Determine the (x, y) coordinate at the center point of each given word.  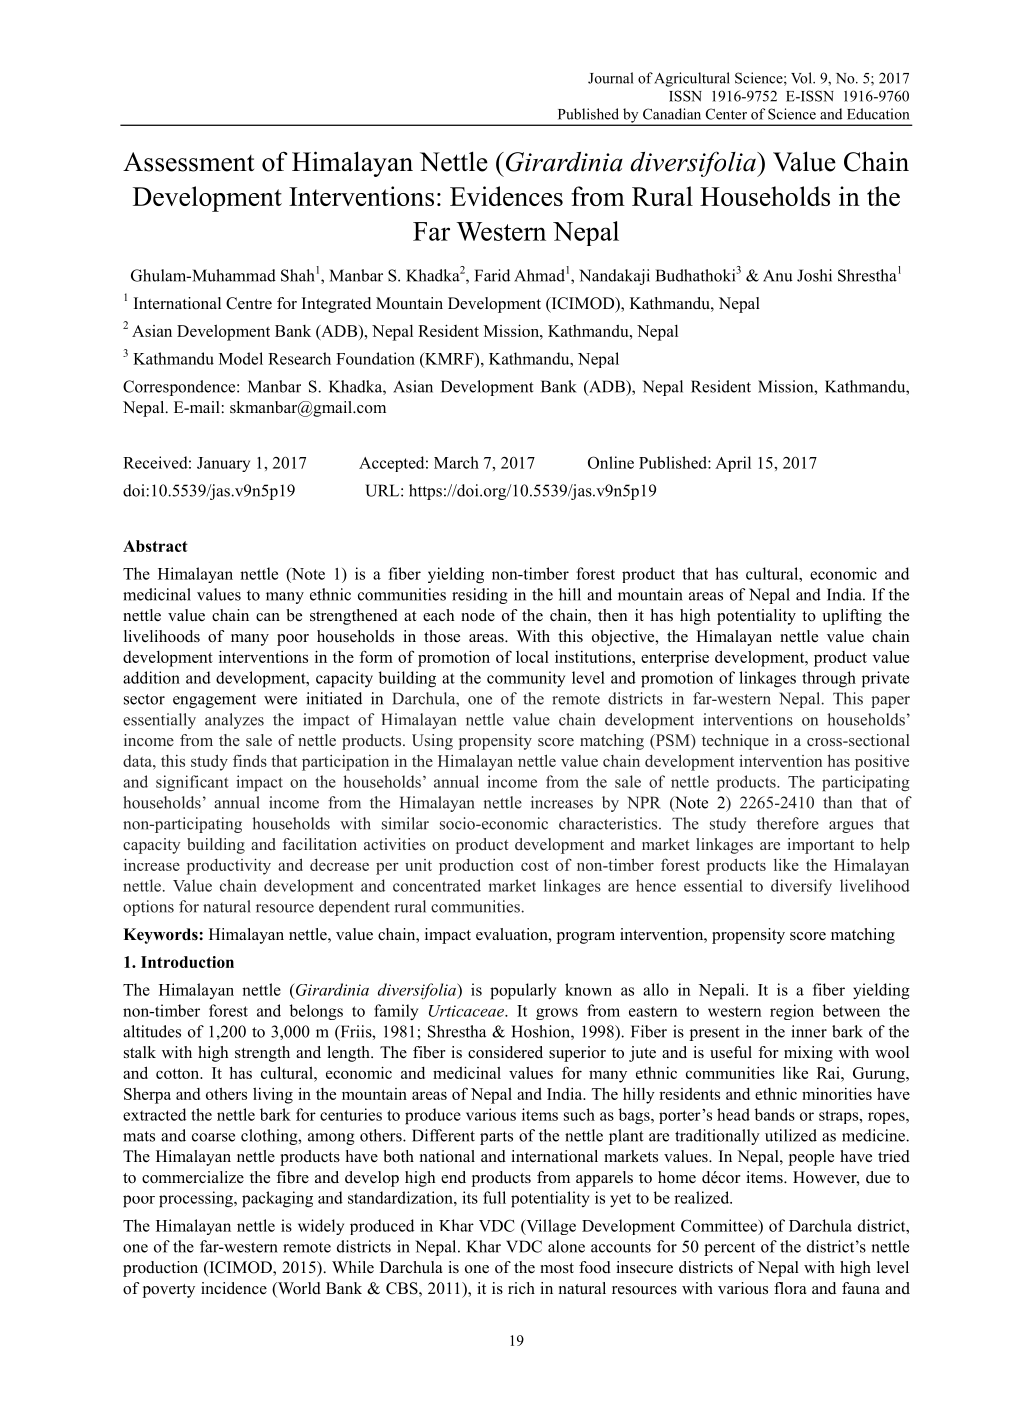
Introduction (187, 962)
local (532, 657)
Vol (802, 78)
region (792, 1012)
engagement (214, 701)
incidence (234, 1288)
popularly (523, 991)
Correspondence (180, 388)
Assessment (188, 162)
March (456, 462)
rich (521, 1288)
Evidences (506, 196)
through (829, 679)
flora (790, 1288)
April (733, 464)
